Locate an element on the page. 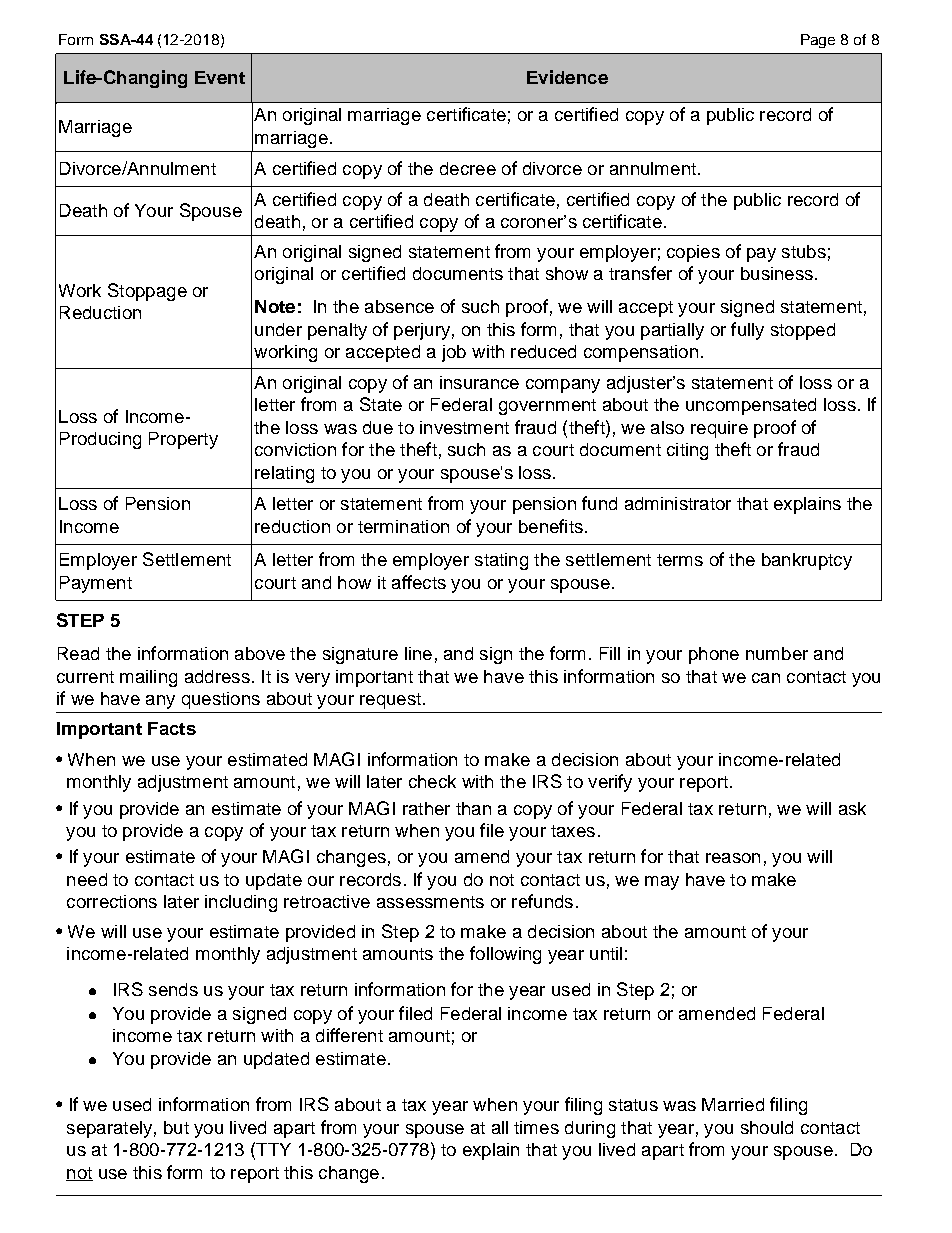  decree is located at coordinates (468, 168).
